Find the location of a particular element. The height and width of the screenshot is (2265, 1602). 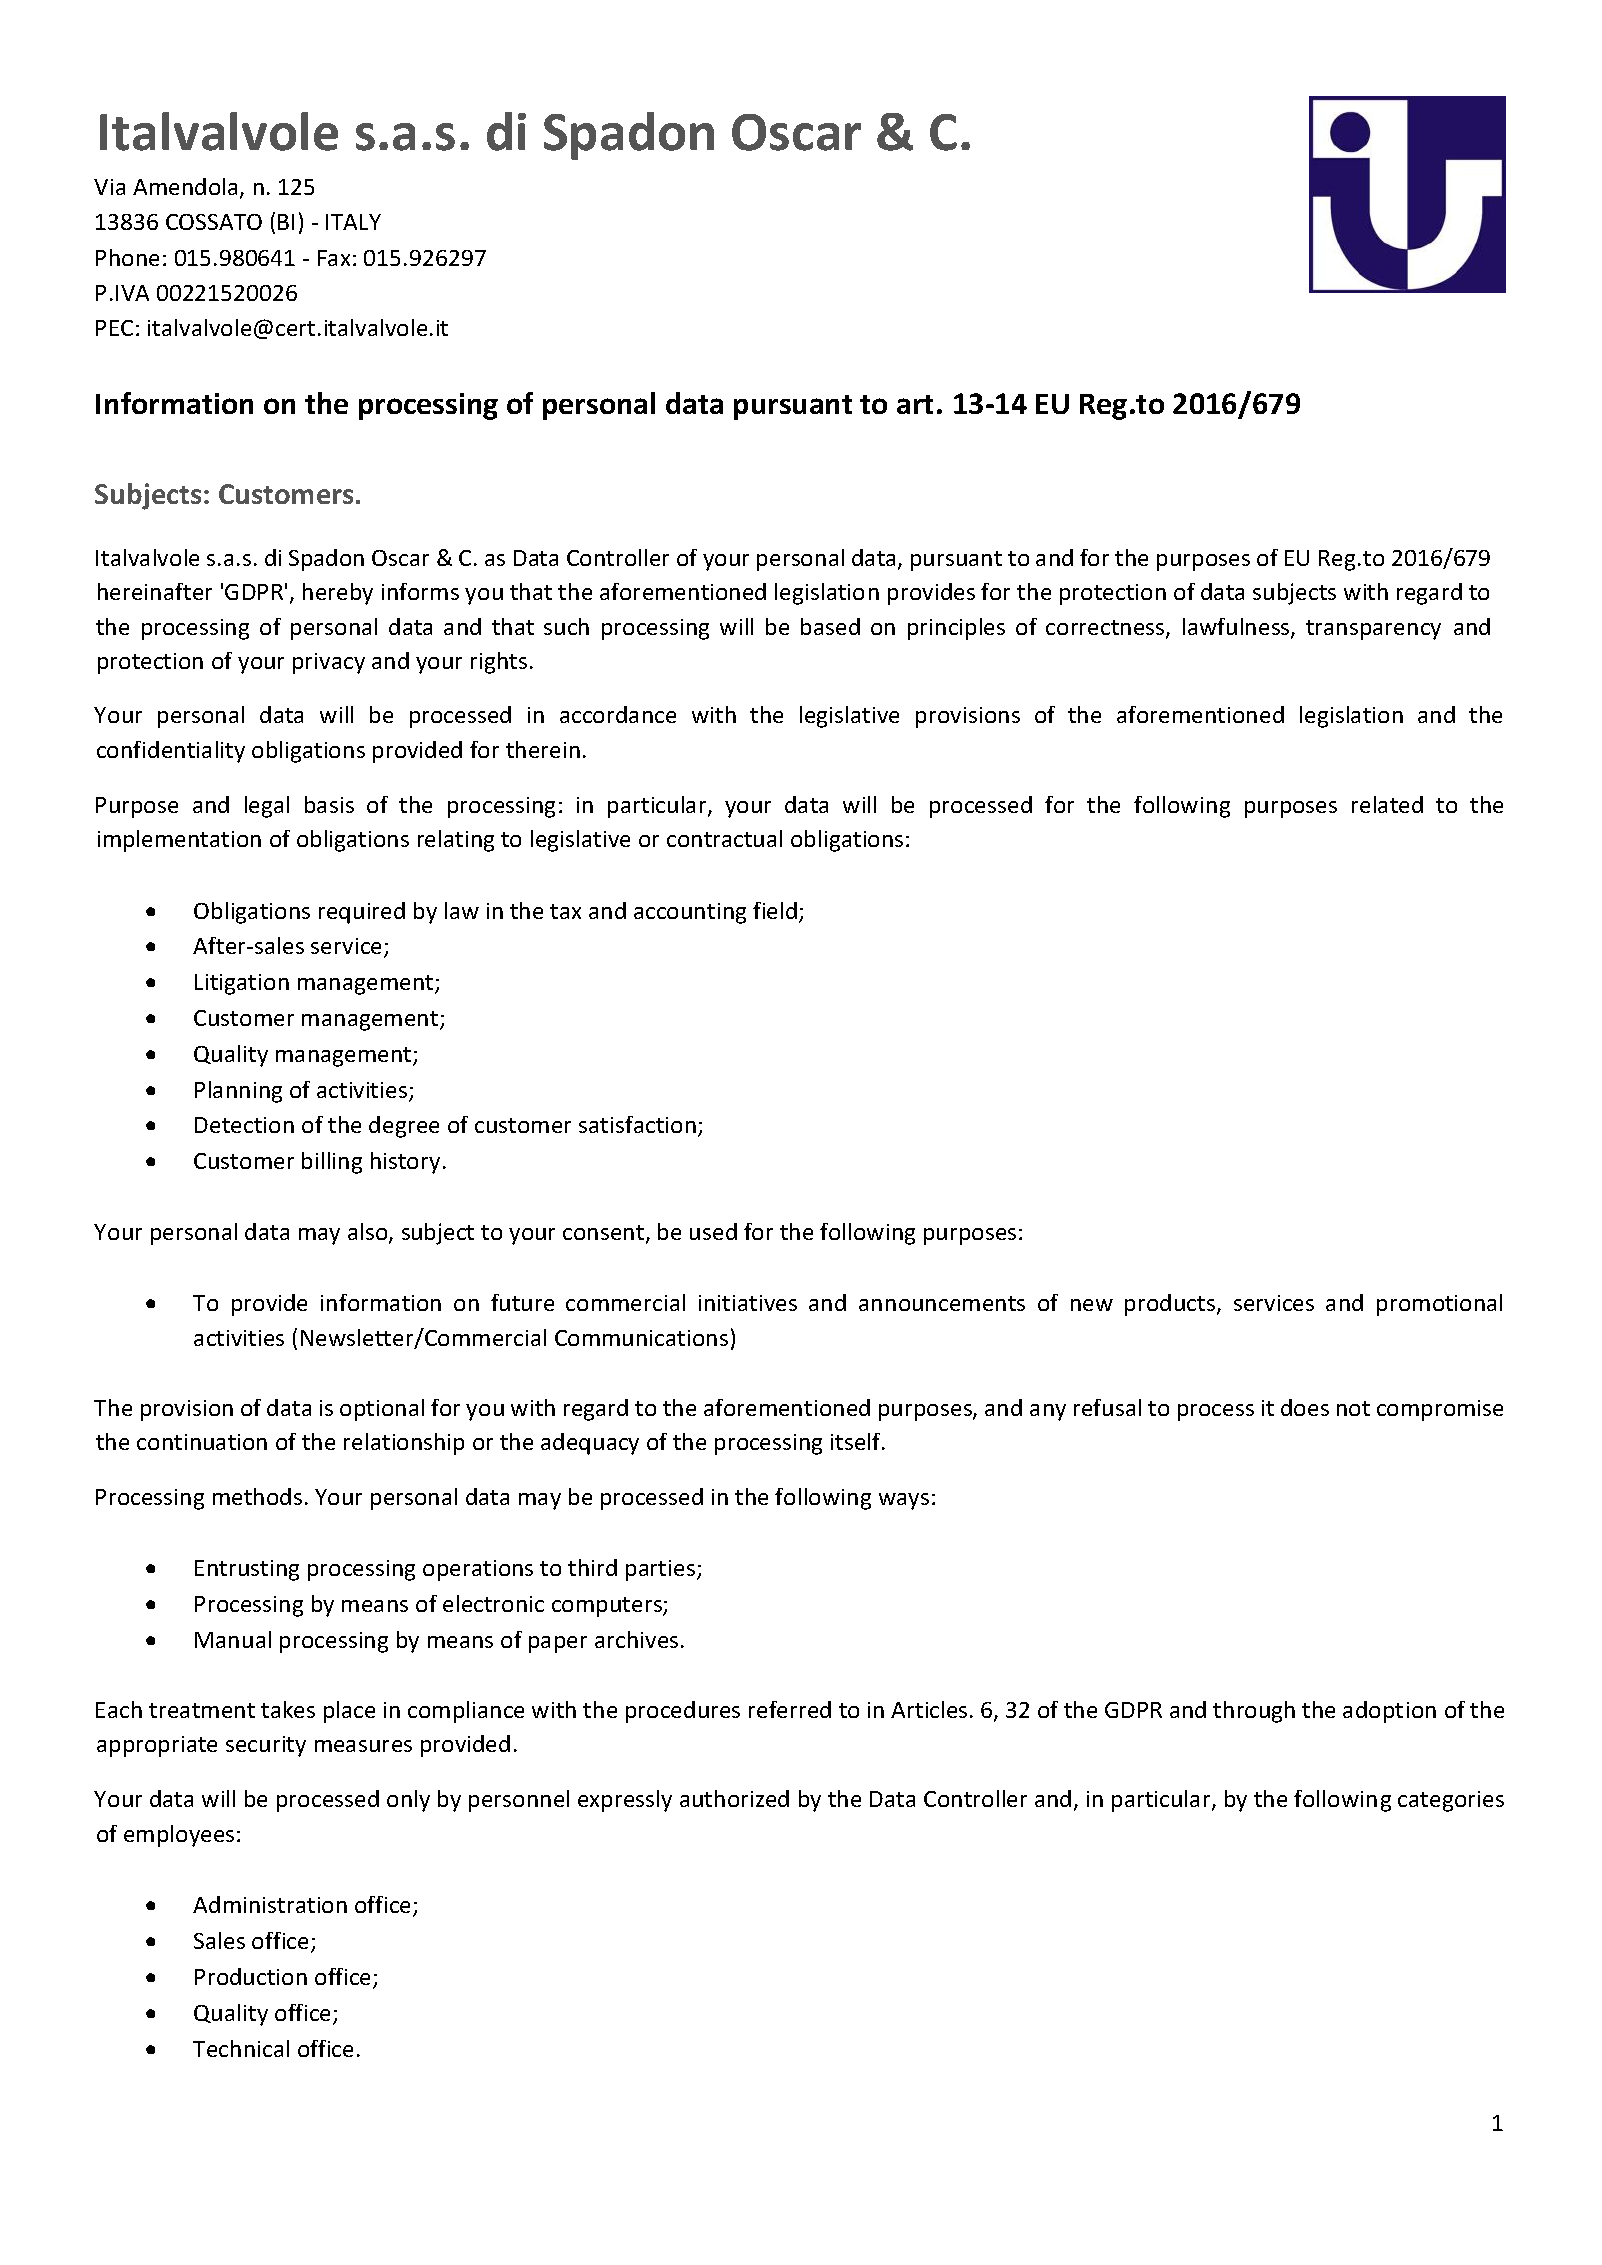

transparency is located at coordinates (1373, 630).
